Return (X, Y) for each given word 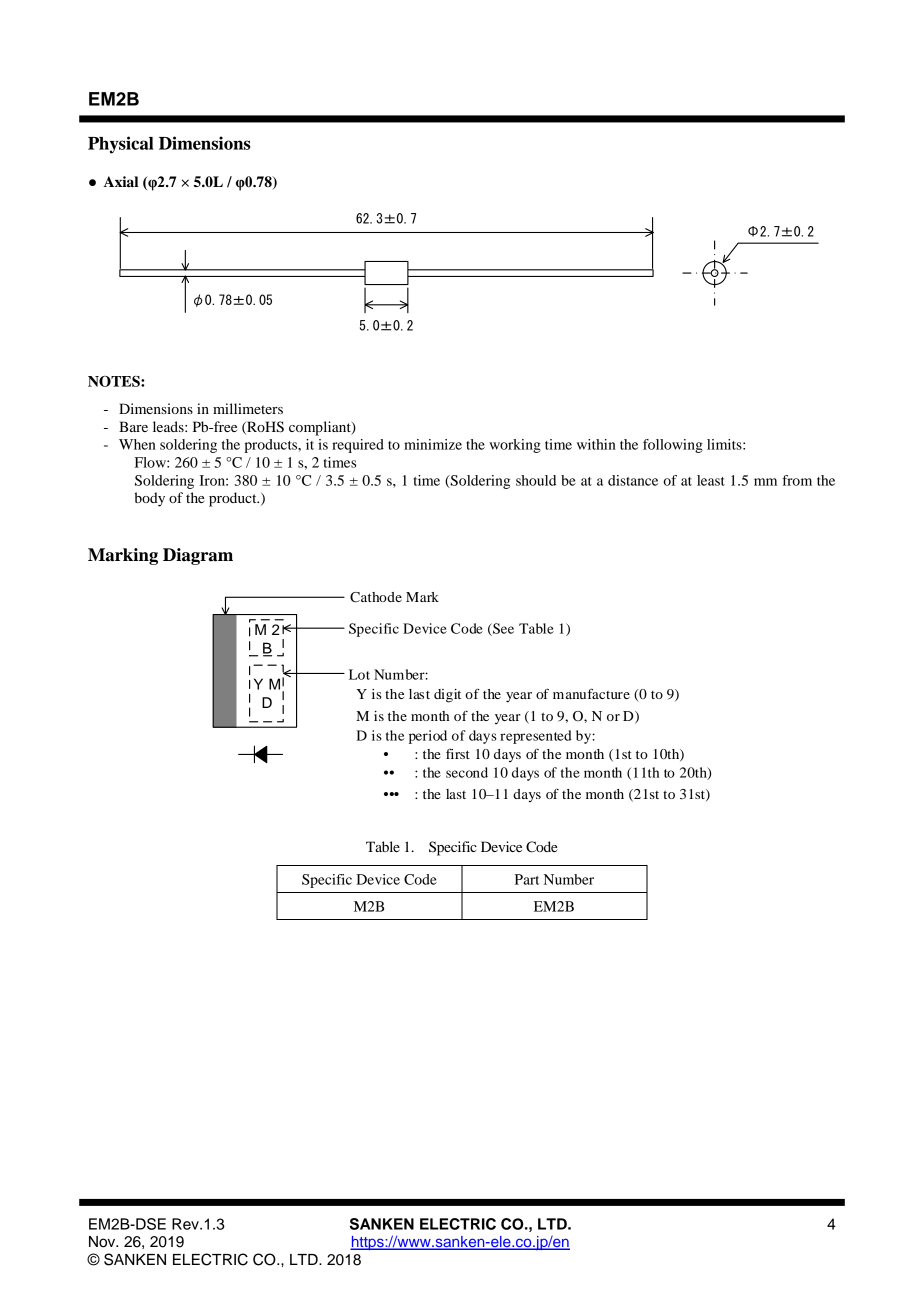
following (673, 446)
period (428, 737)
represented (536, 737)
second (467, 772)
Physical (121, 145)
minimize (433, 444)
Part (527, 879)
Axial (120, 182)
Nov (103, 1242)
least (711, 480)
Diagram (198, 556)
